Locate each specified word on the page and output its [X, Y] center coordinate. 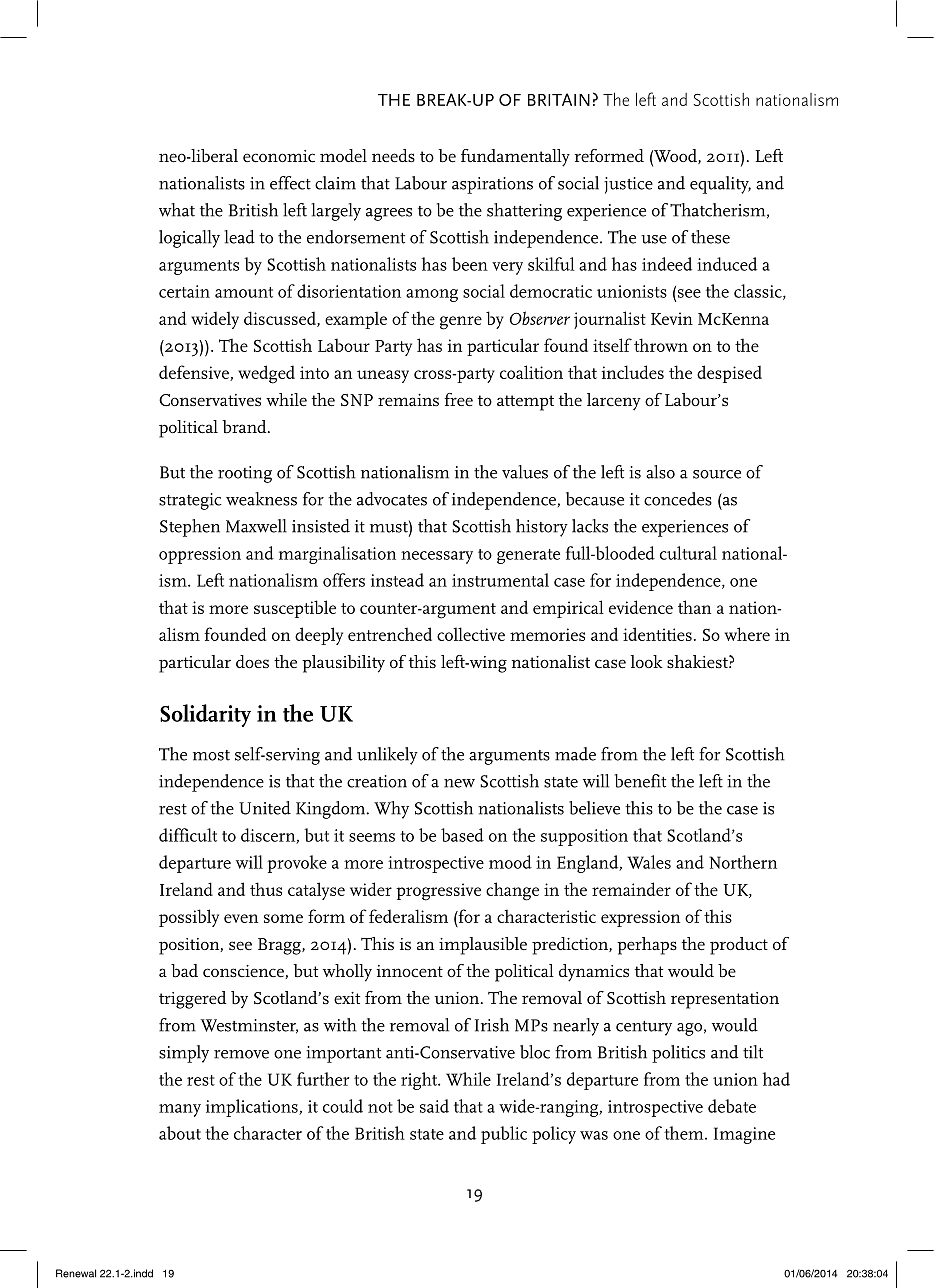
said [434, 1106]
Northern [743, 862]
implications [253, 1108]
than [694, 607]
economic [279, 156]
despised [729, 374]
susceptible [295, 609]
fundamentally [515, 158]
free [459, 400]
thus [266, 889]
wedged [266, 374]
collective [471, 634]
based [462, 835]
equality [720, 185]
